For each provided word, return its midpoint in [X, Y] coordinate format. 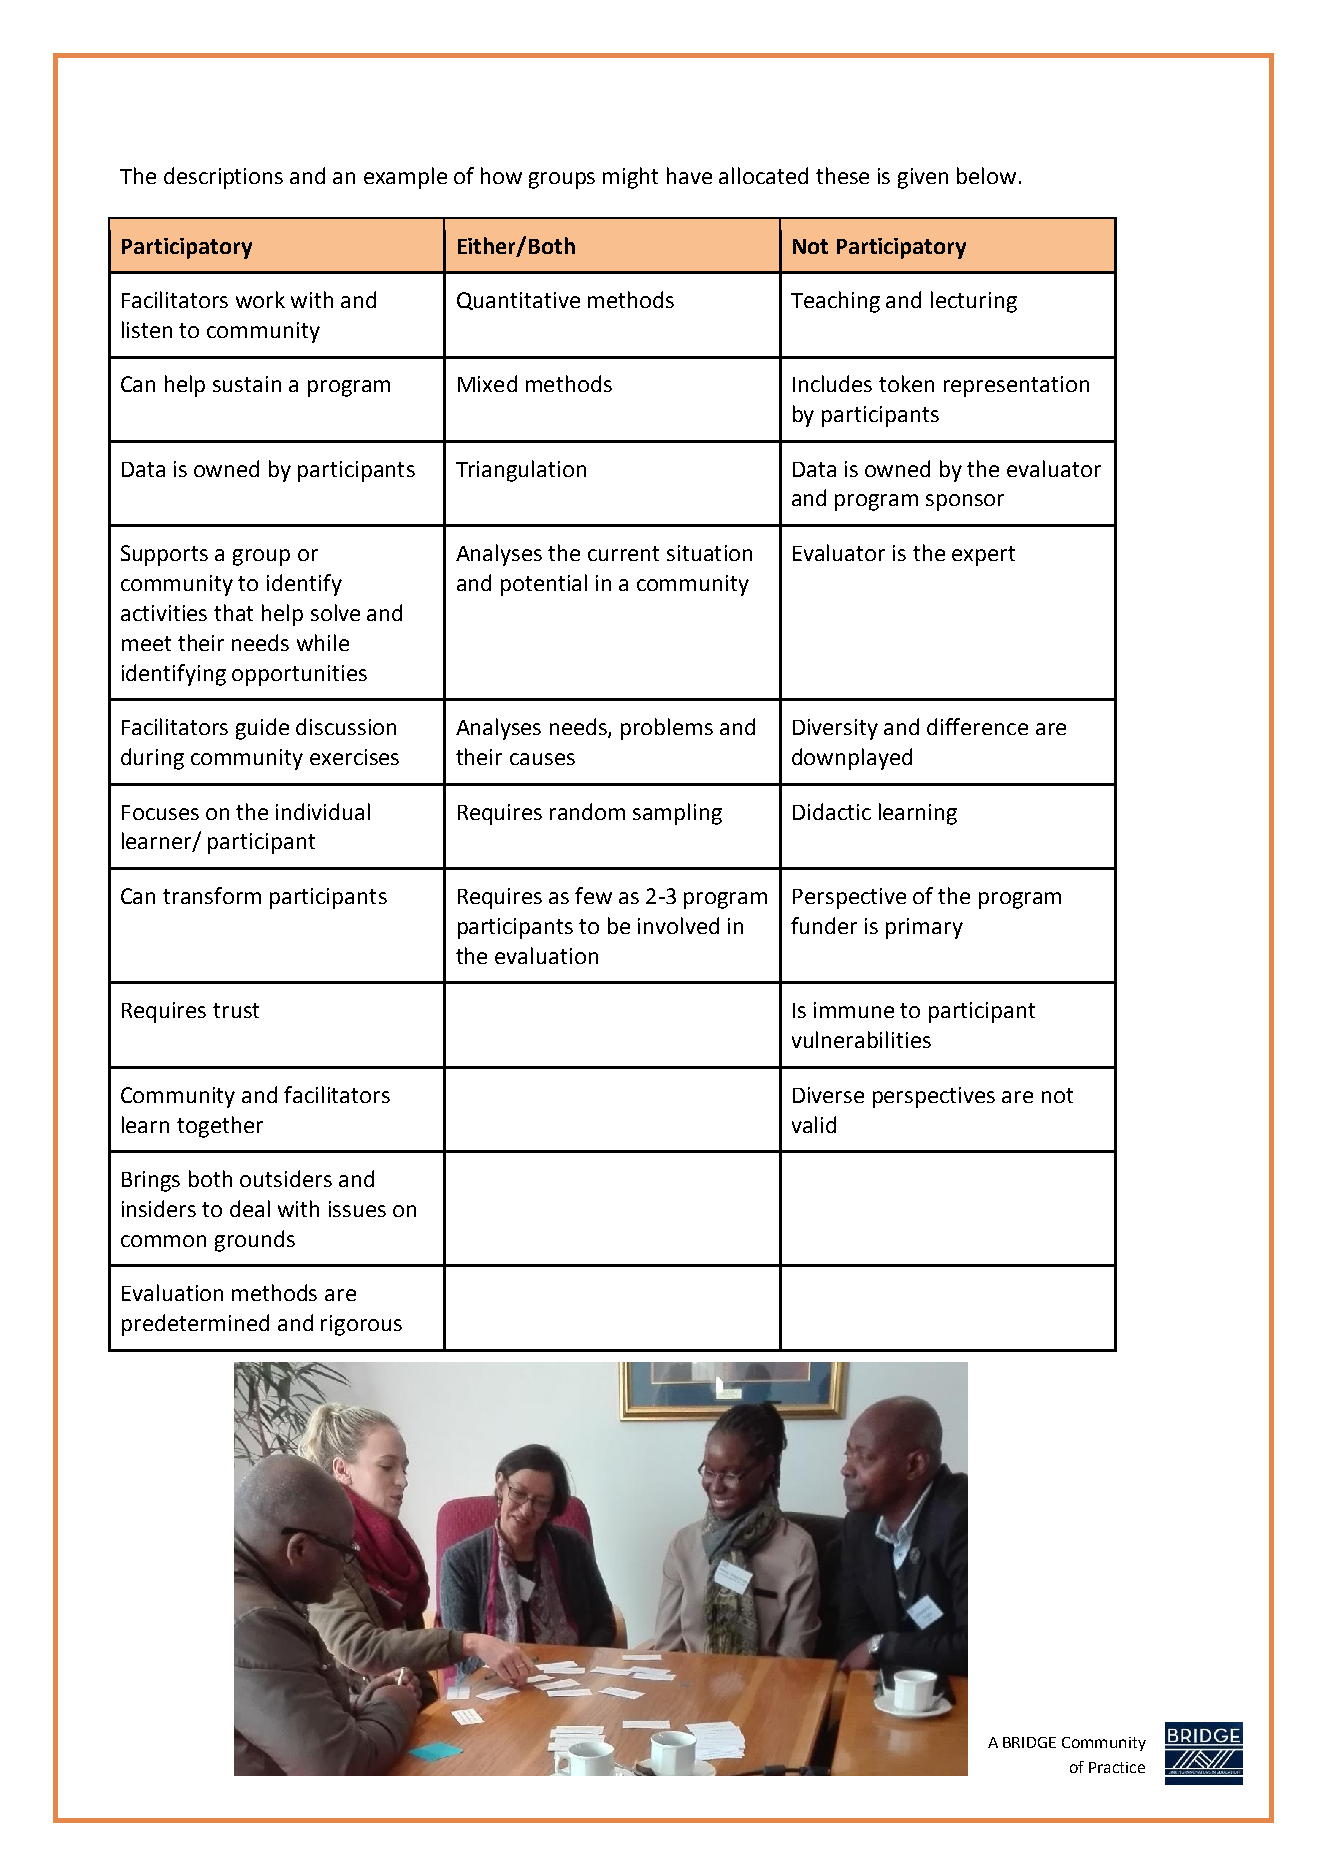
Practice [1117, 1767]
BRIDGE [1029, 1742]
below [986, 175]
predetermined [195, 1325]
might [630, 178]
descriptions [223, 178]
